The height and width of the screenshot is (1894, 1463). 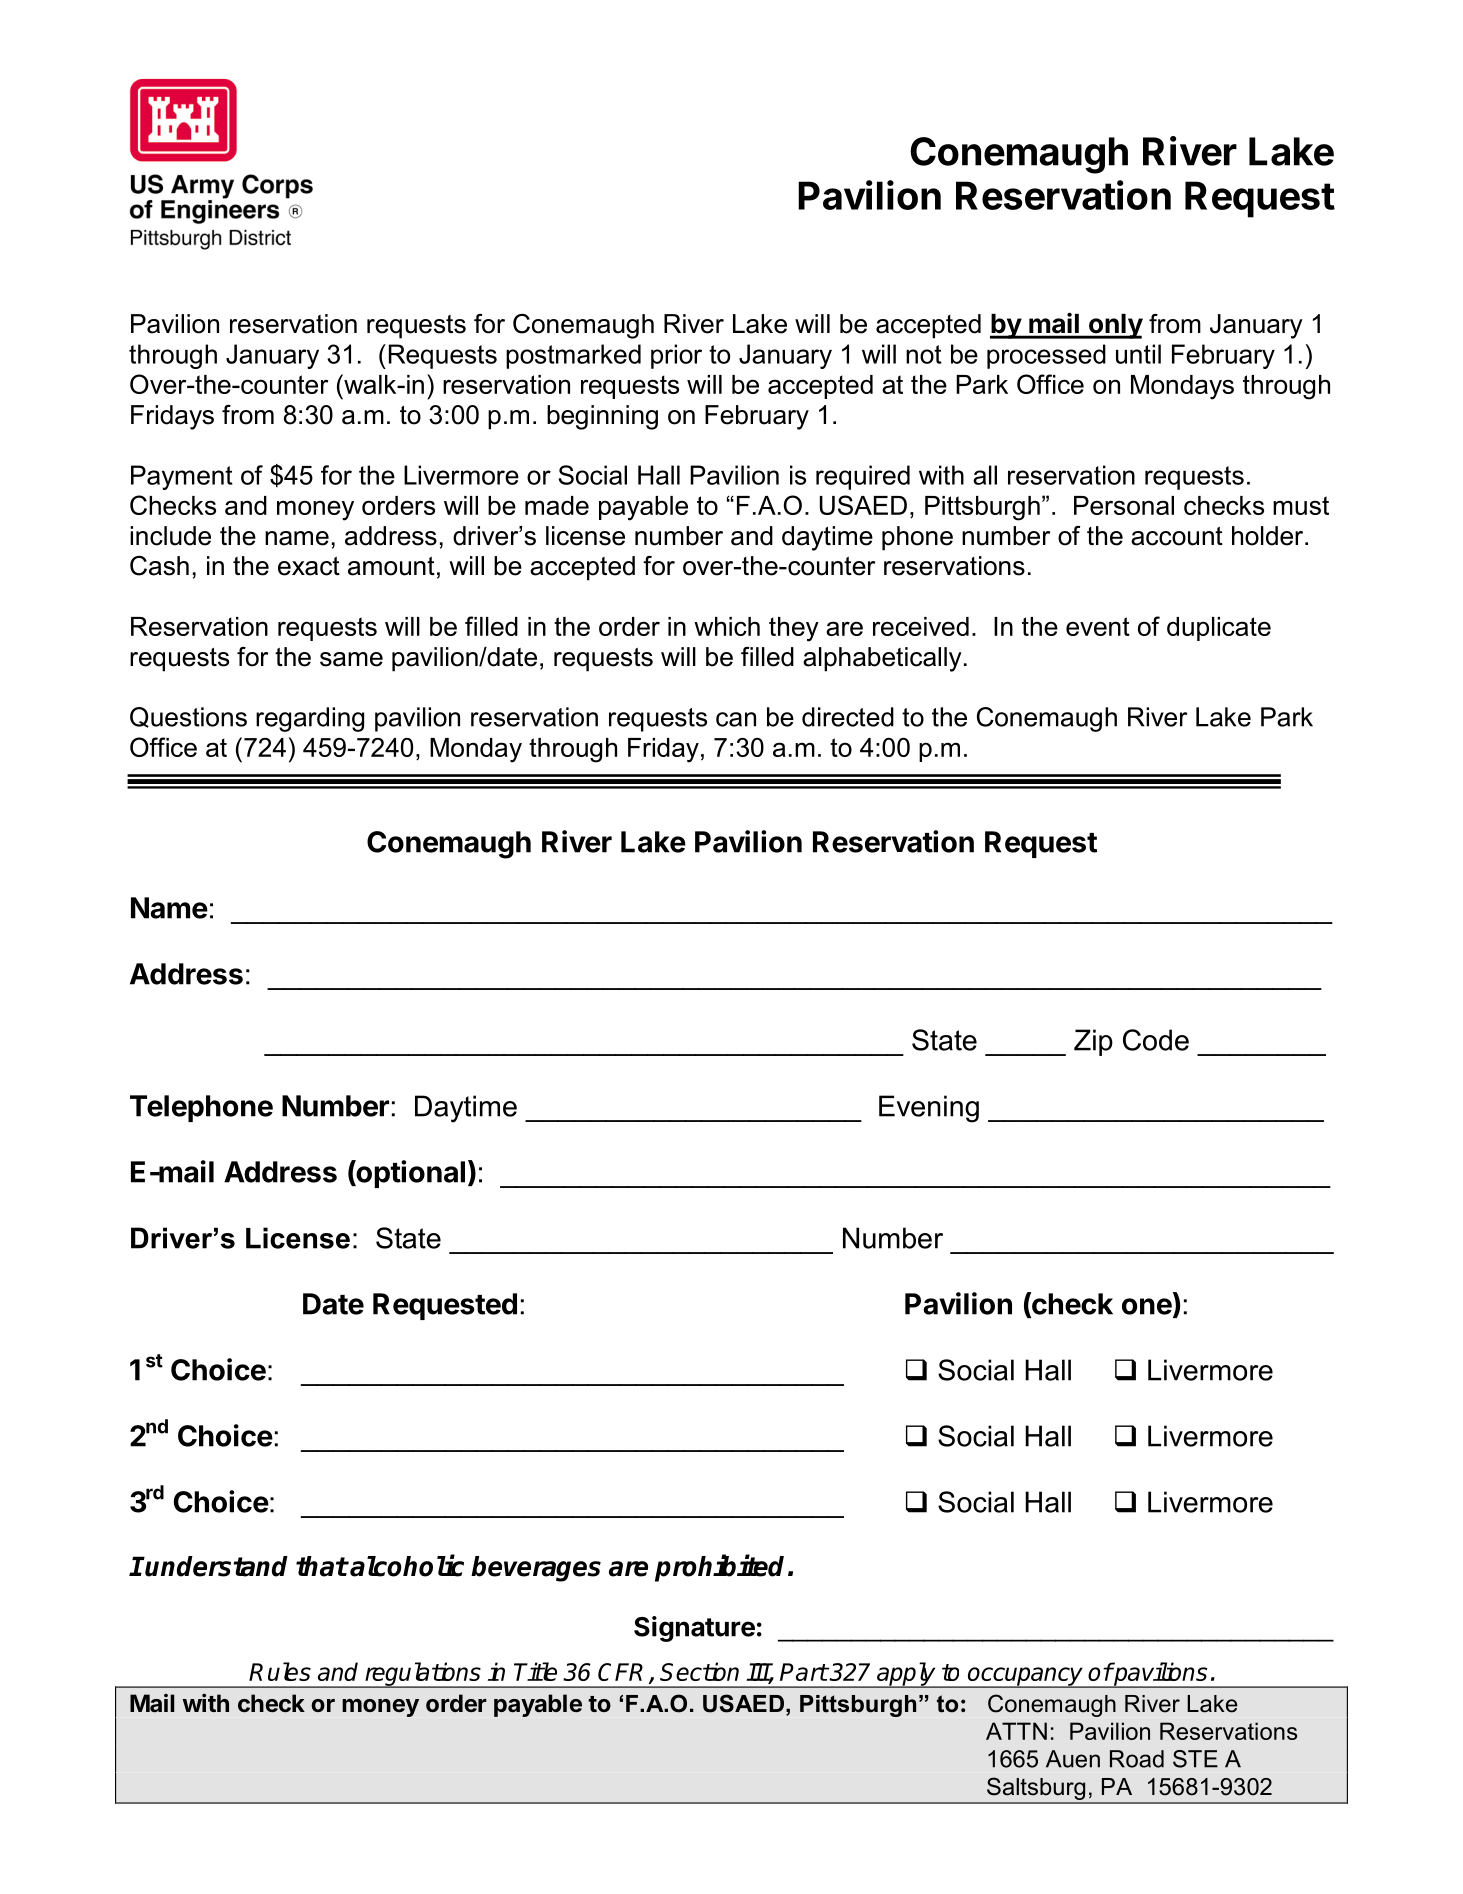 What do you see at coordinates (351, 659) in the screenshot?
I see `same` at bounding box center [351, 659].
